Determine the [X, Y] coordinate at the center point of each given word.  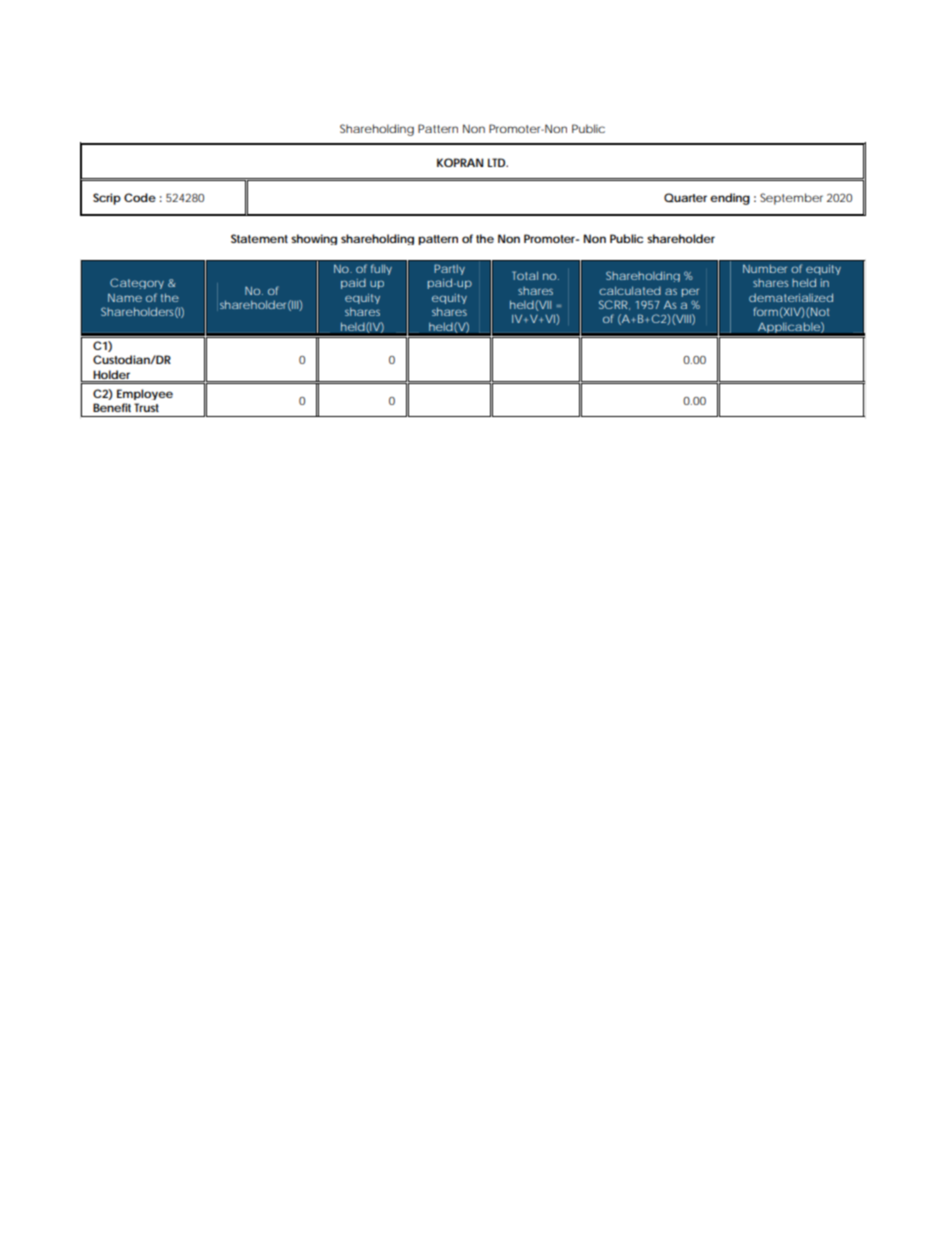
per [690, 292]
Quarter [685, 197]
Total [525, 275]
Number [765, 268]
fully [381, 269]
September [791, 199]
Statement [259, 238]
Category [137, 283]
